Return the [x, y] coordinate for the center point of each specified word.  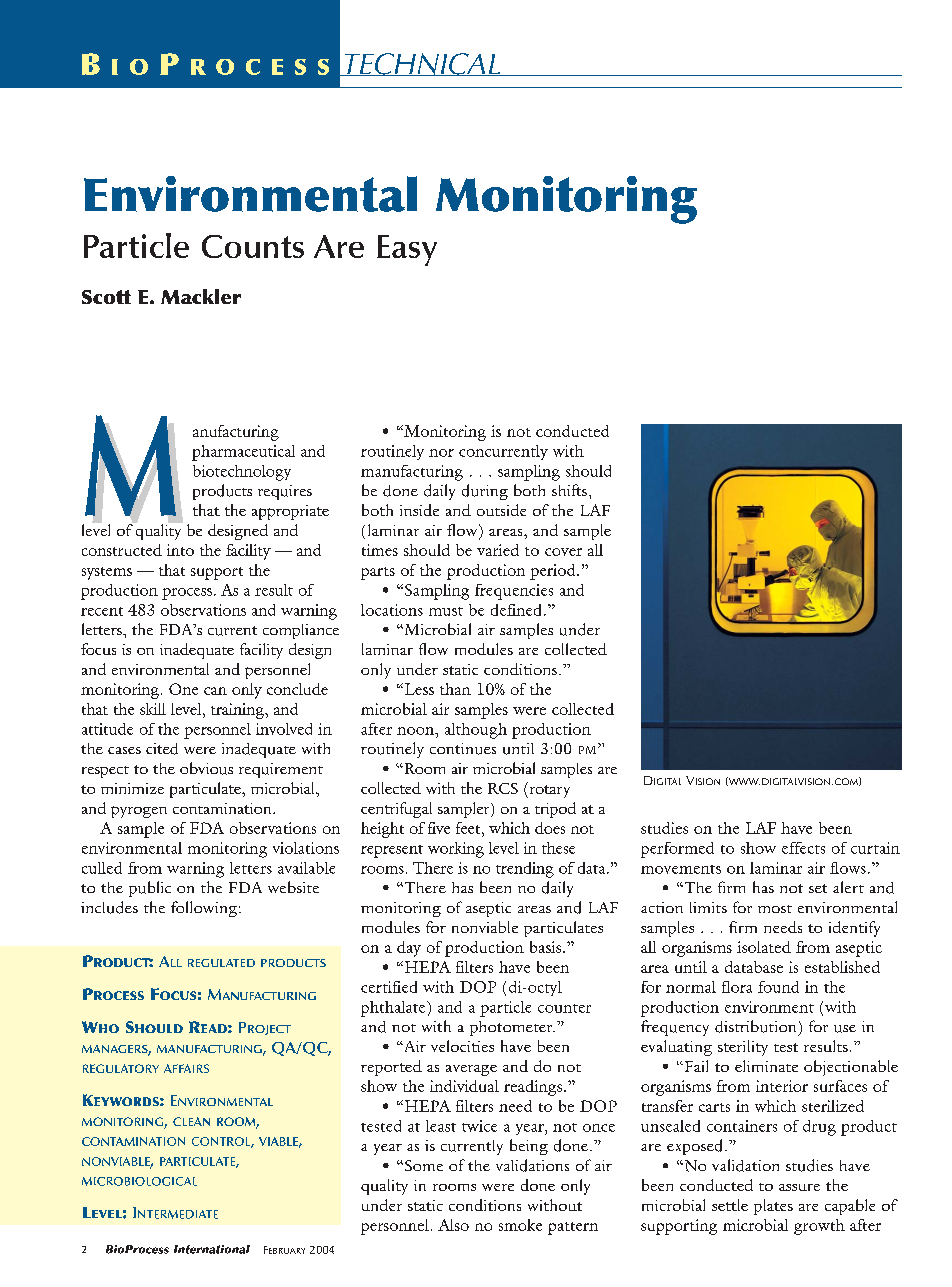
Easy [407, 250]
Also [453, 1225]
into [180, 550]
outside [501, 510]
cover [563, 552]
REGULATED [221, 963]
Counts [253, 246]
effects [803, 848]
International [212, 1249]
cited [162, 749]
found [778, 987]
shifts [569, 490]
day [409, 949]
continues [463, 749]
